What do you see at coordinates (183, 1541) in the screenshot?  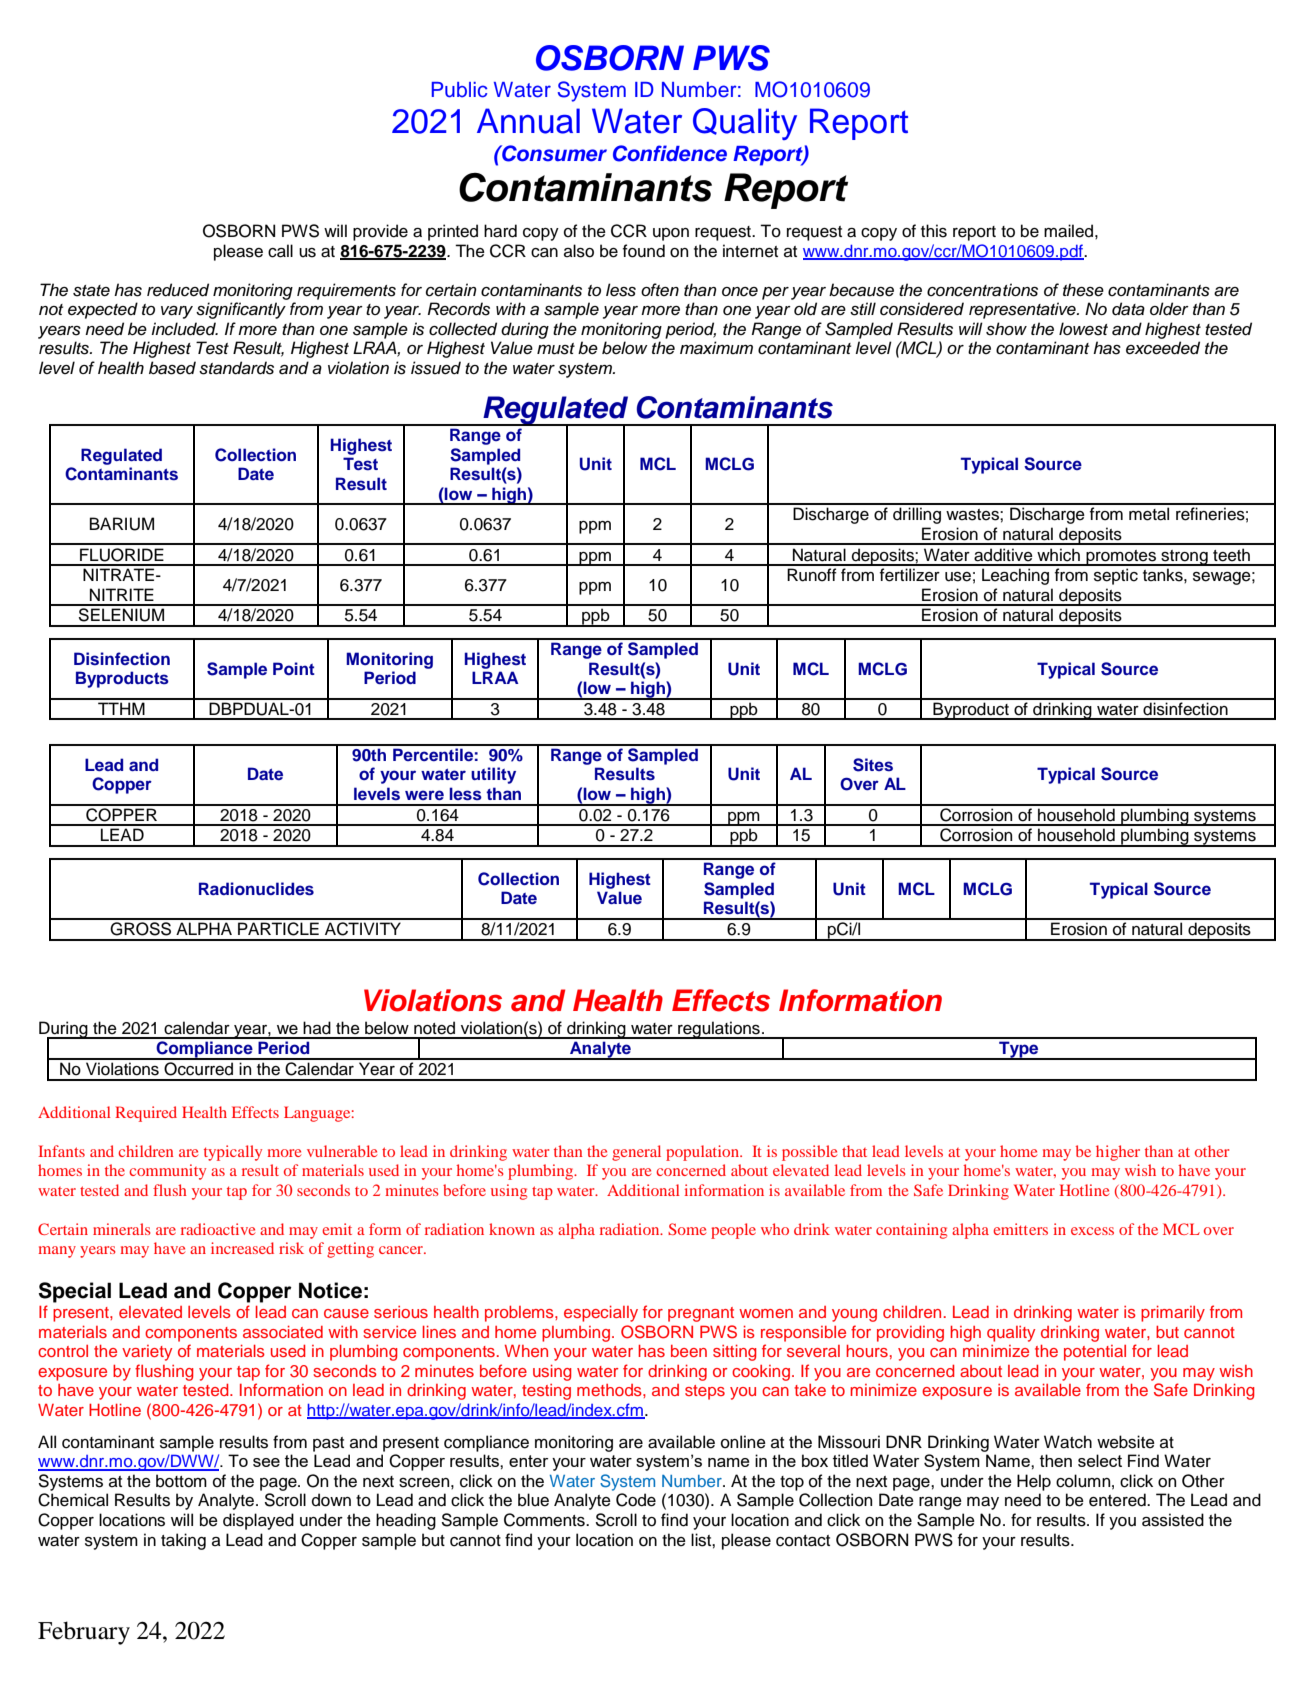 I see `taking` at bounding box center [183, 1541].
